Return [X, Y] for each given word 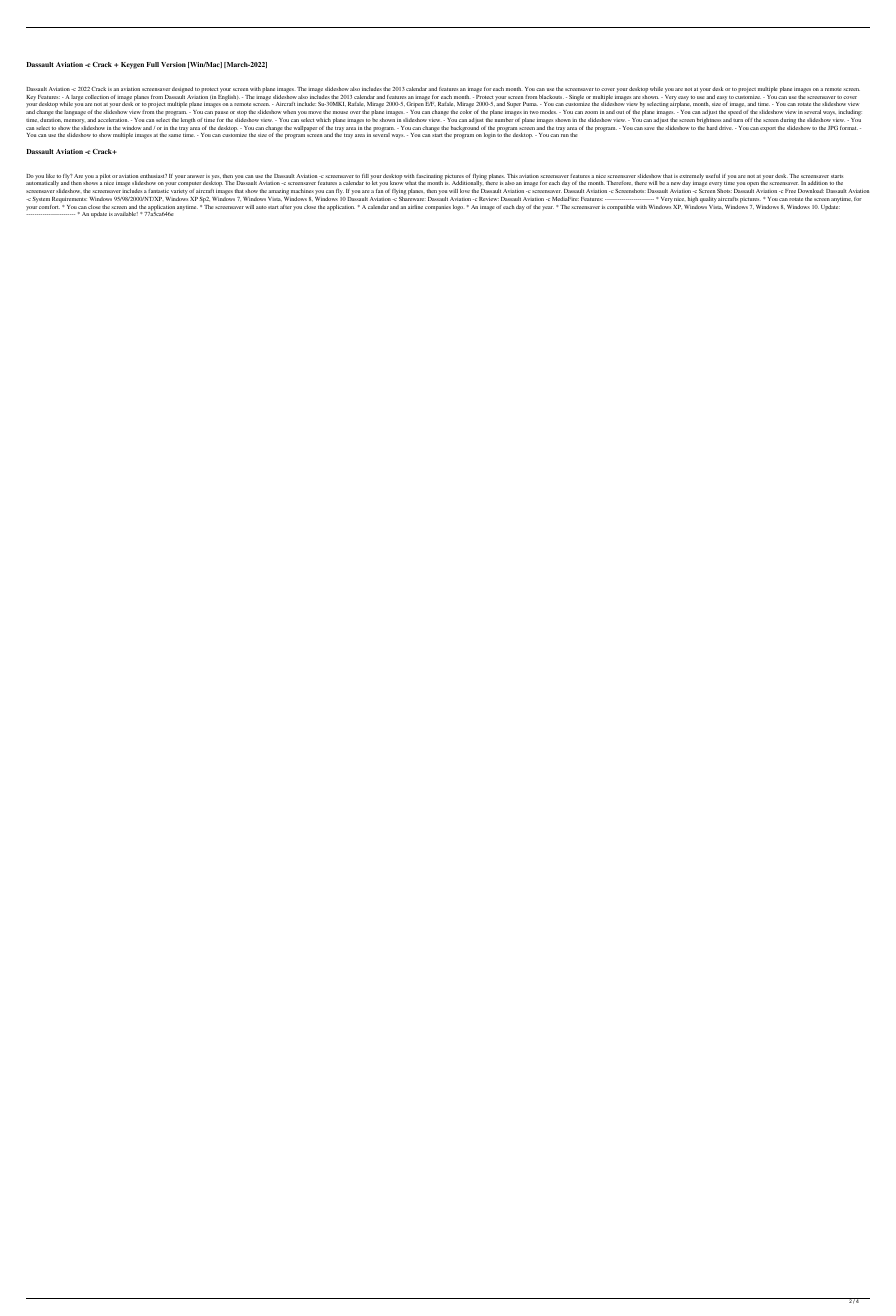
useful [713, 176]
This [512, 176]
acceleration [113, 120]
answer [195, 176]
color [466, 112]
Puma [530, 104]
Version [173, 64]
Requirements [69, 200]
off [748, 120]
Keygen [132, 65]
